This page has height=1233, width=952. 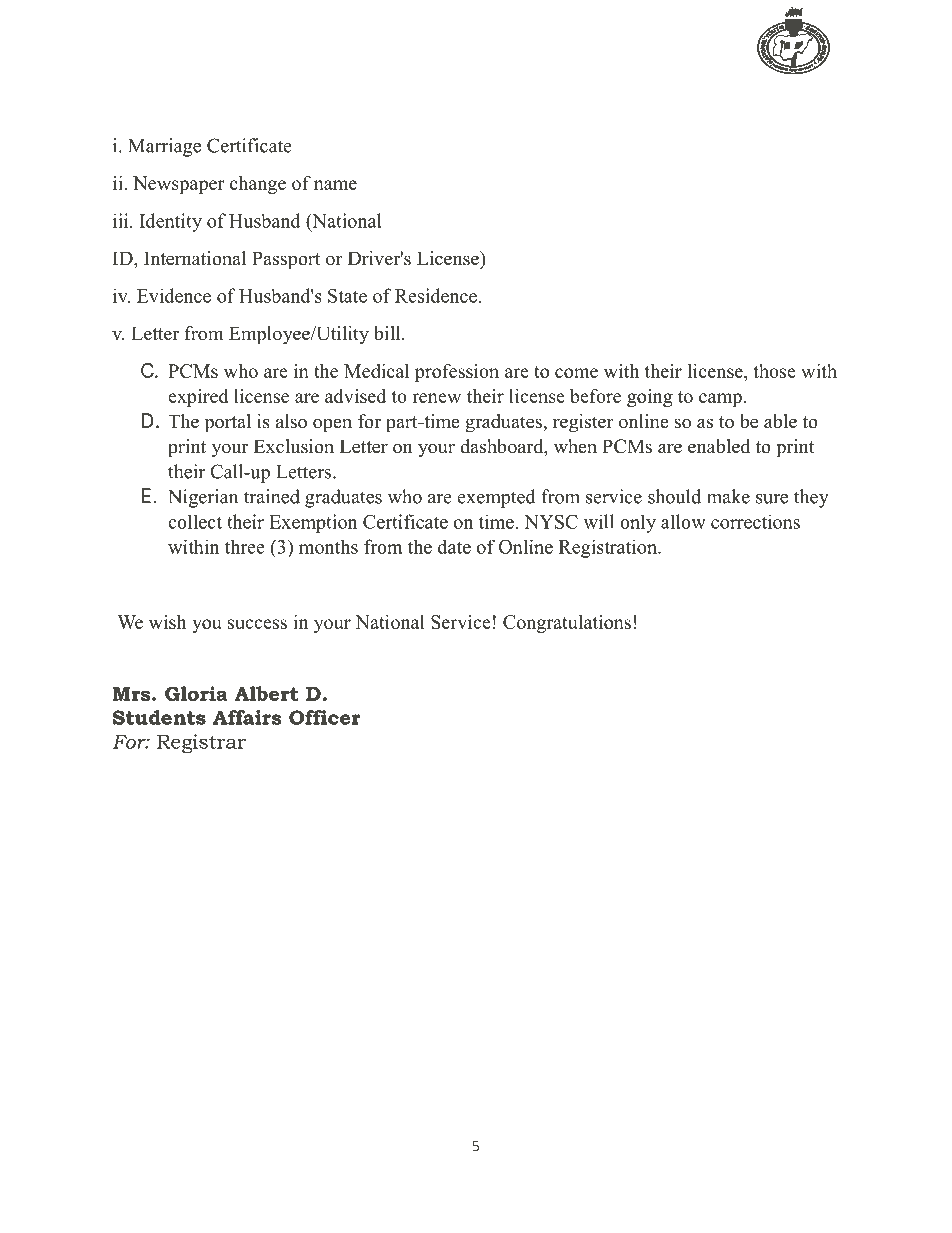 I want to click on portal, so click(x=228, y=423).
